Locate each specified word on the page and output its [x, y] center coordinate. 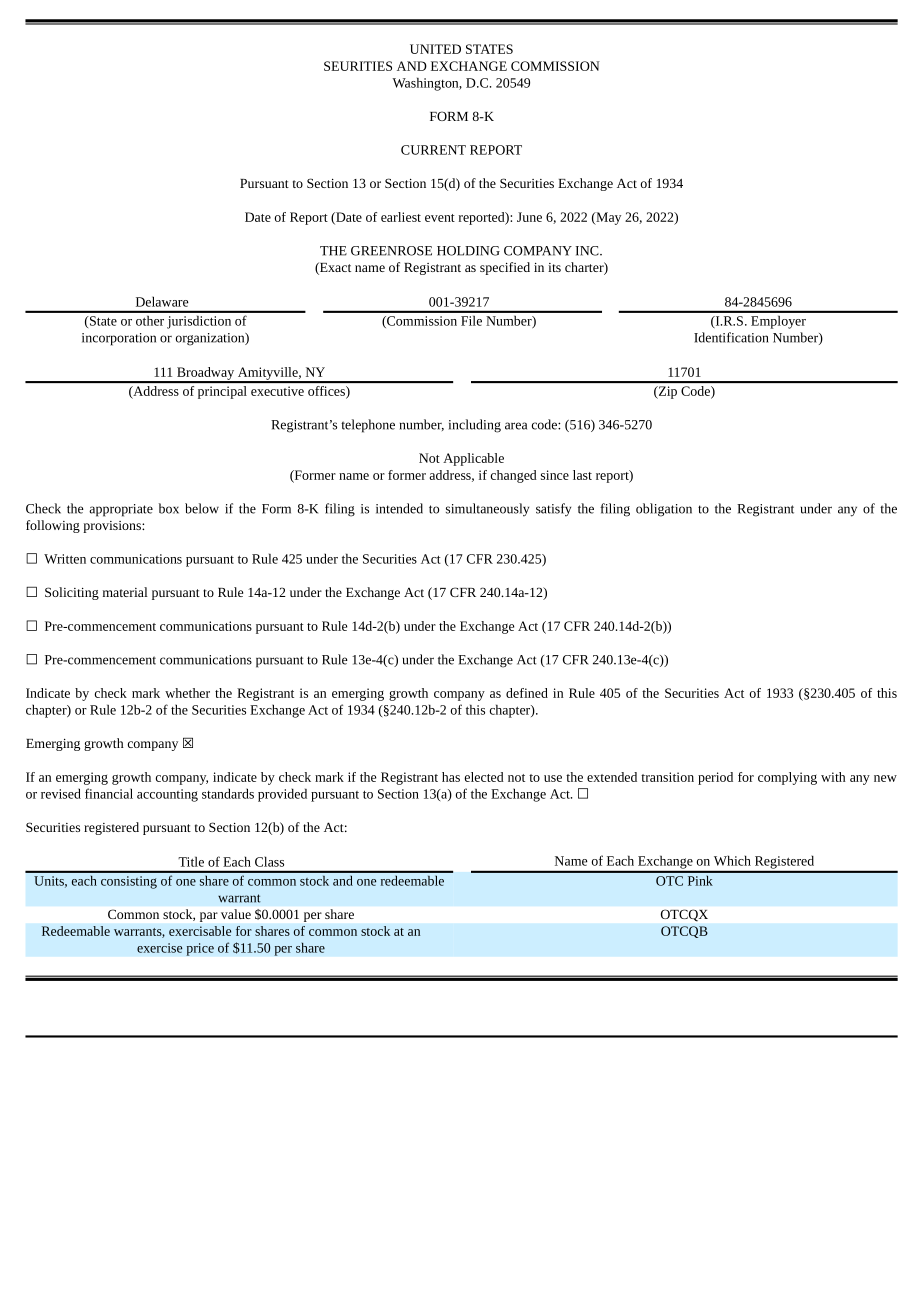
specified [505, 268]
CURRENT [433, 150]
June [529, 217]
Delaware [162, 301]
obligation [664, 510]
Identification [731, 337]
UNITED [435, 49]
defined [527, 693]
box [169, 508]
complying [787, 778]
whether [187, 693]
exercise [159, 948]
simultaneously [487, 510]
